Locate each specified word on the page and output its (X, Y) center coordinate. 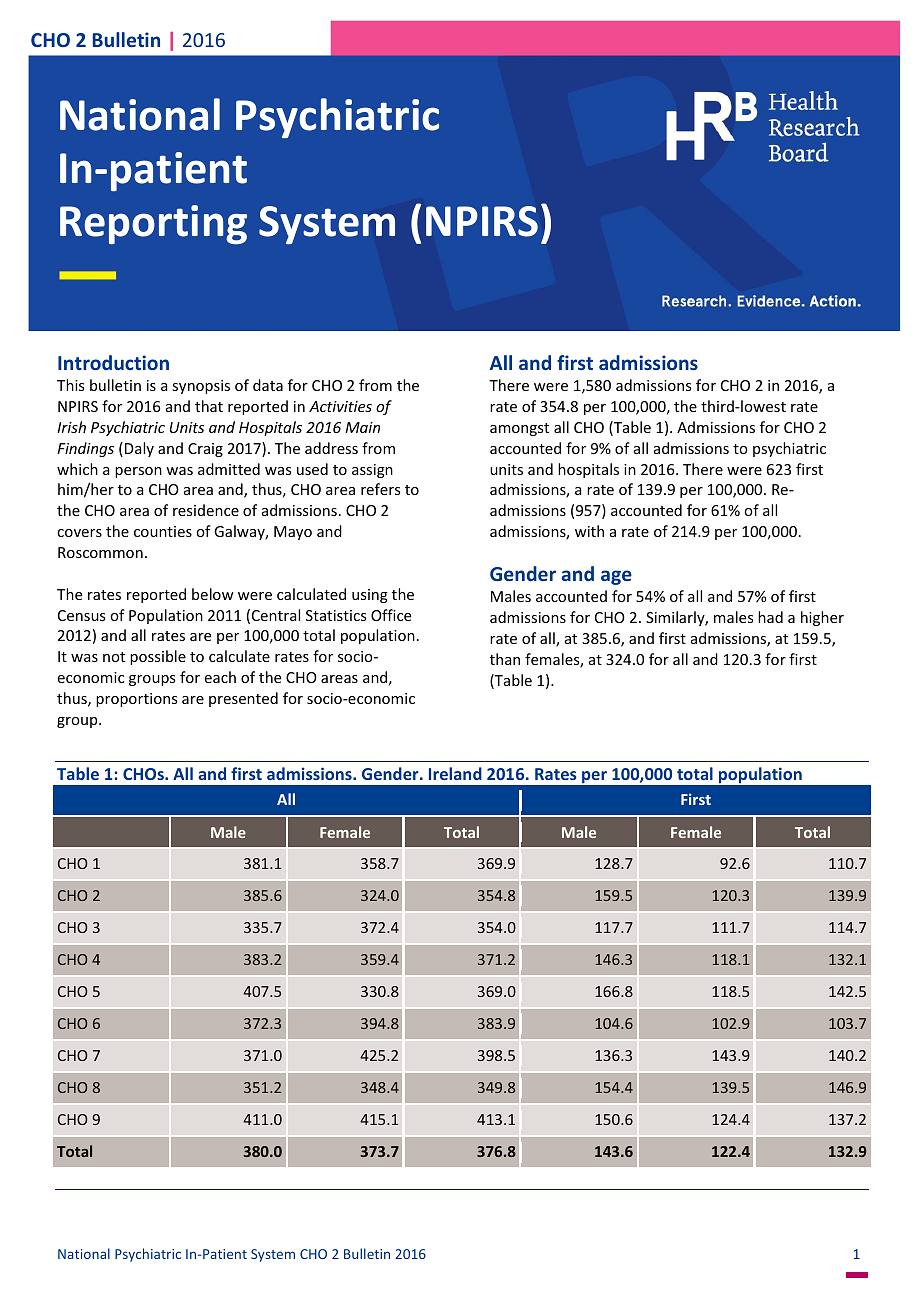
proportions (136, 700)
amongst (519, 429)
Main (362, 427)
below (213, 594)
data (268, 385)
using (370, 596)
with (589, 531)
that (209, 406)
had (770, 617)
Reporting (153, 225)
